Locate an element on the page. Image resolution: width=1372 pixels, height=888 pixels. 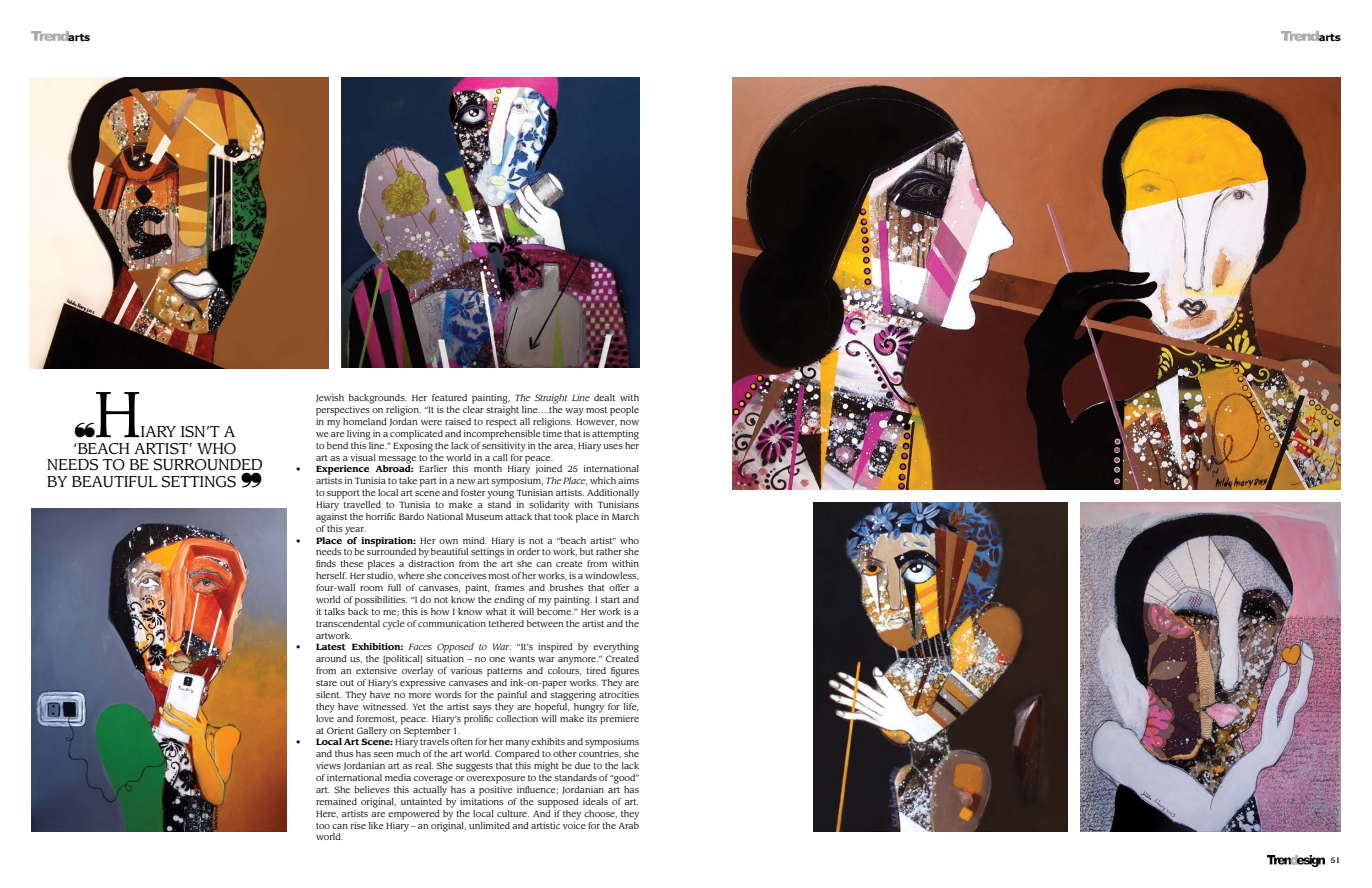
way is located at coordinates (574, 412).
